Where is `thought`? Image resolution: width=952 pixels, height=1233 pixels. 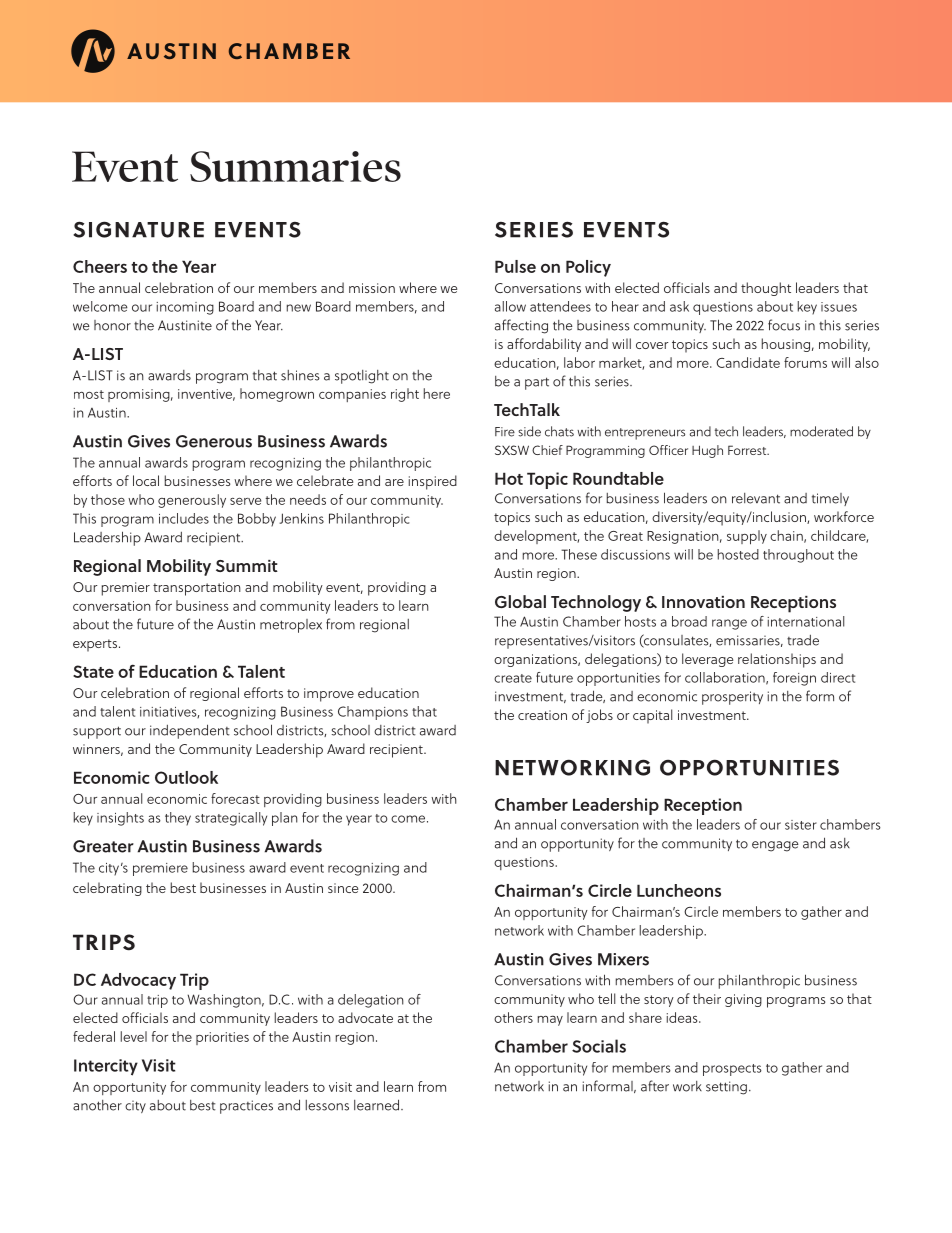 thought is located at coordinates (766, 289).
